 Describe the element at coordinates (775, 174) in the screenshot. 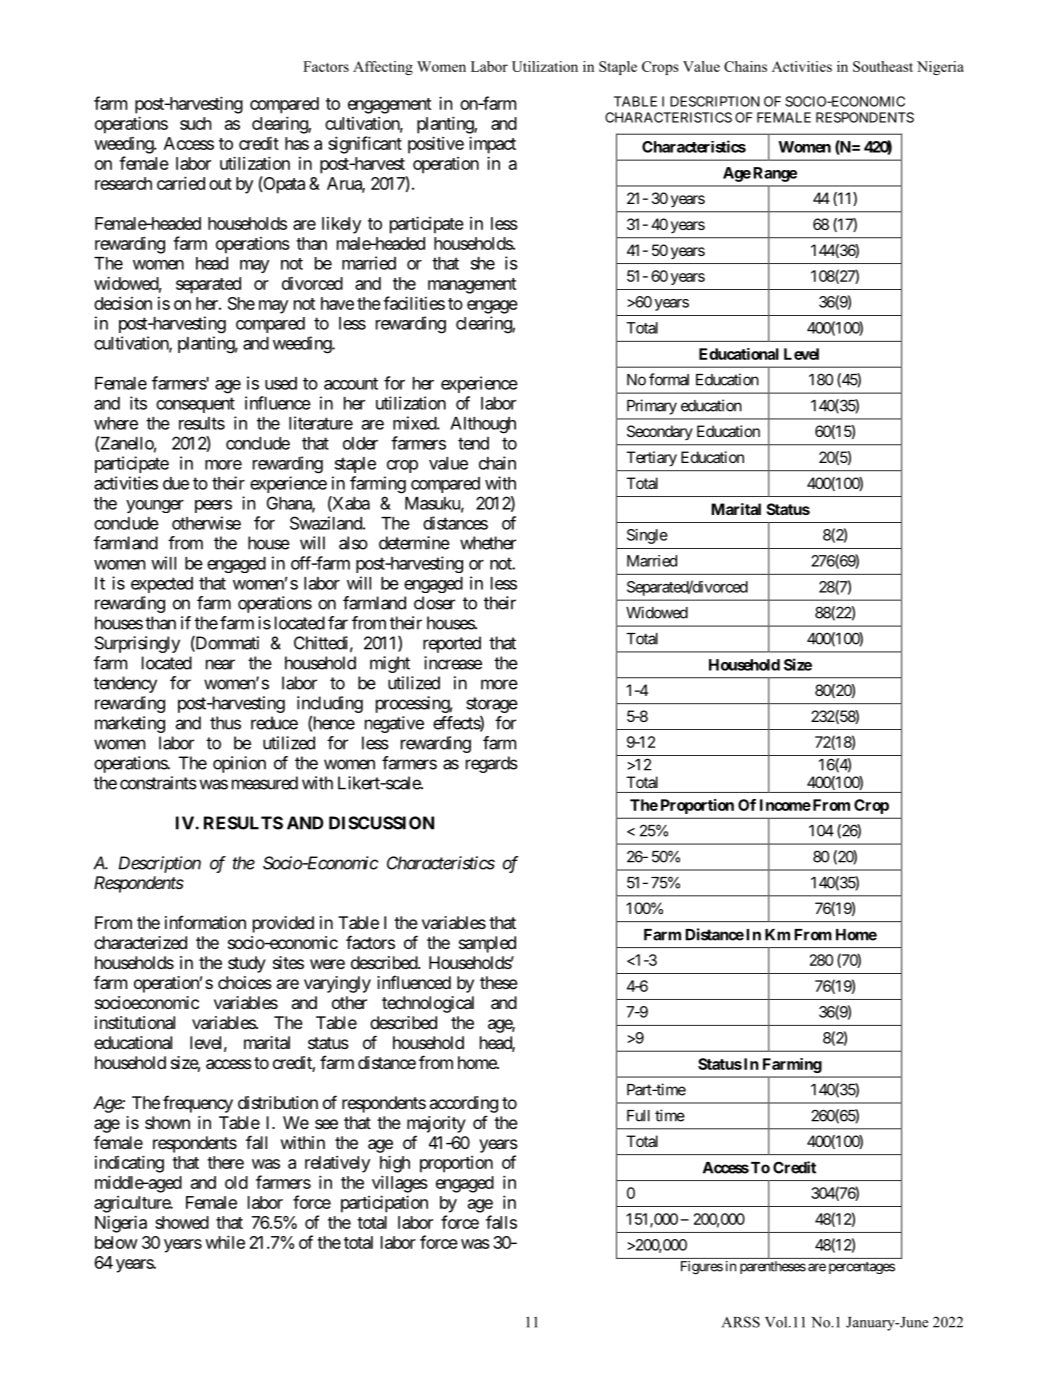

I see `Range` at that location.
